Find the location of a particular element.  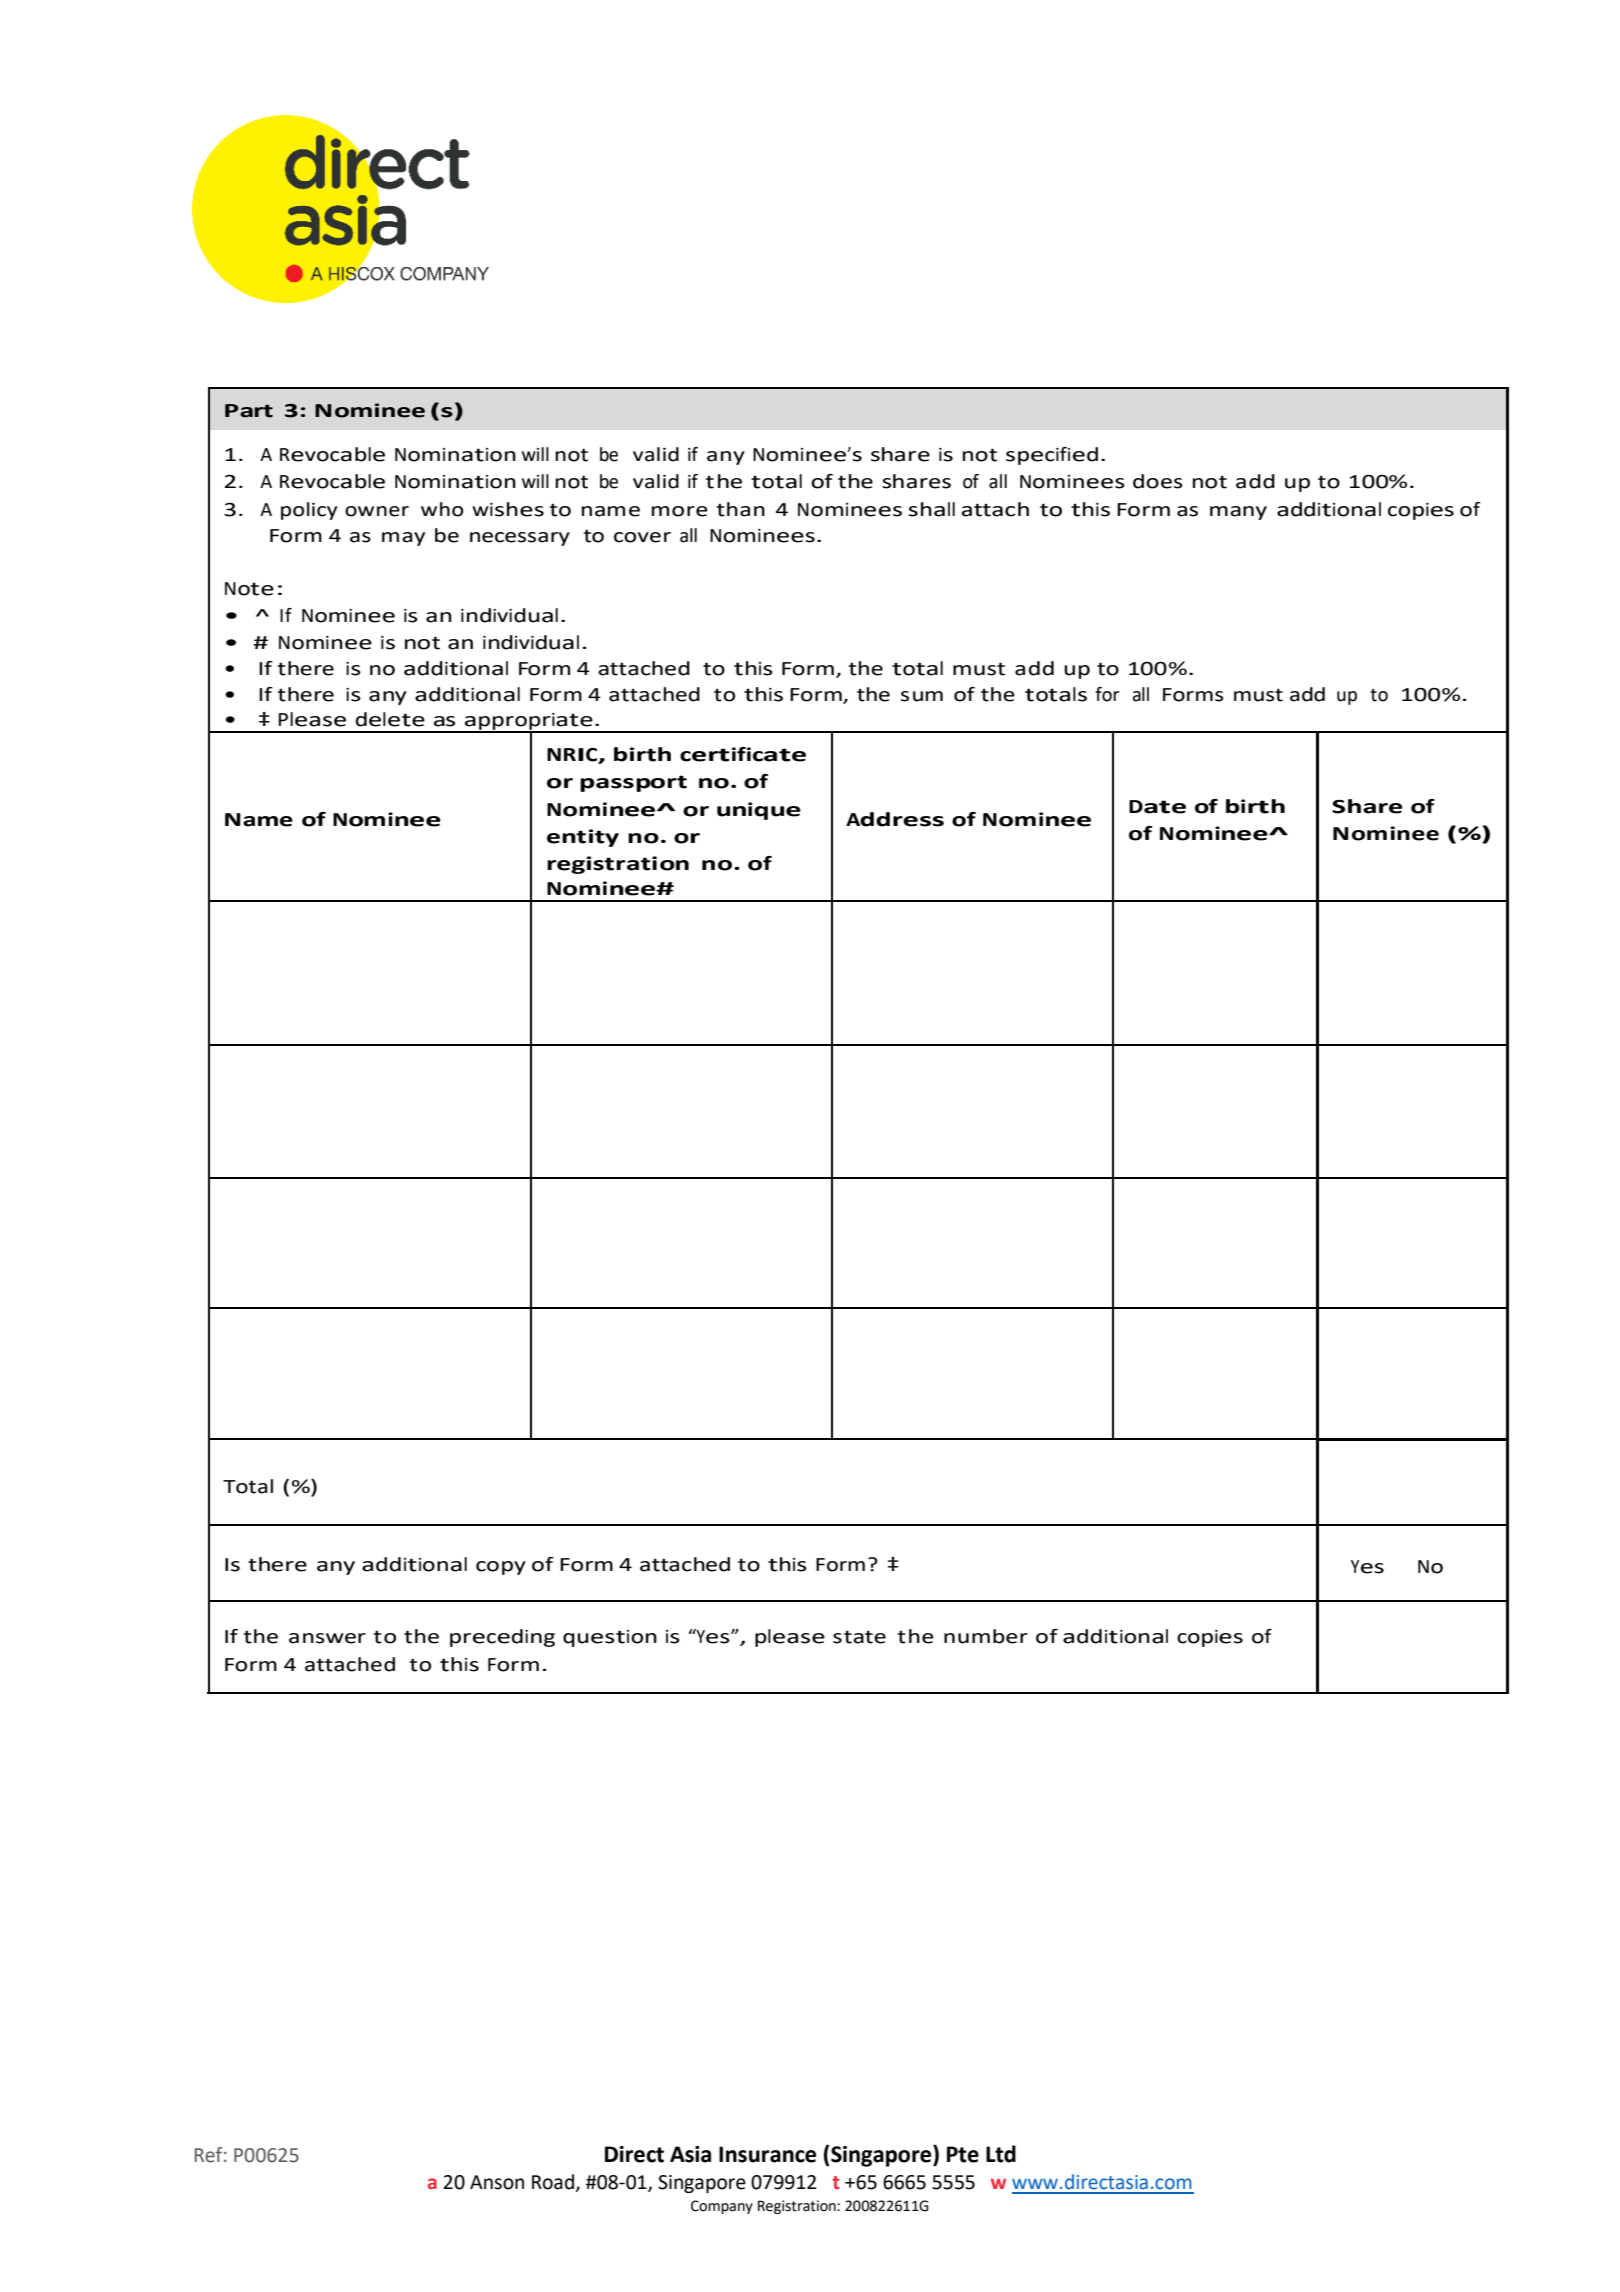

number is located at coordinates (986, 1636).
